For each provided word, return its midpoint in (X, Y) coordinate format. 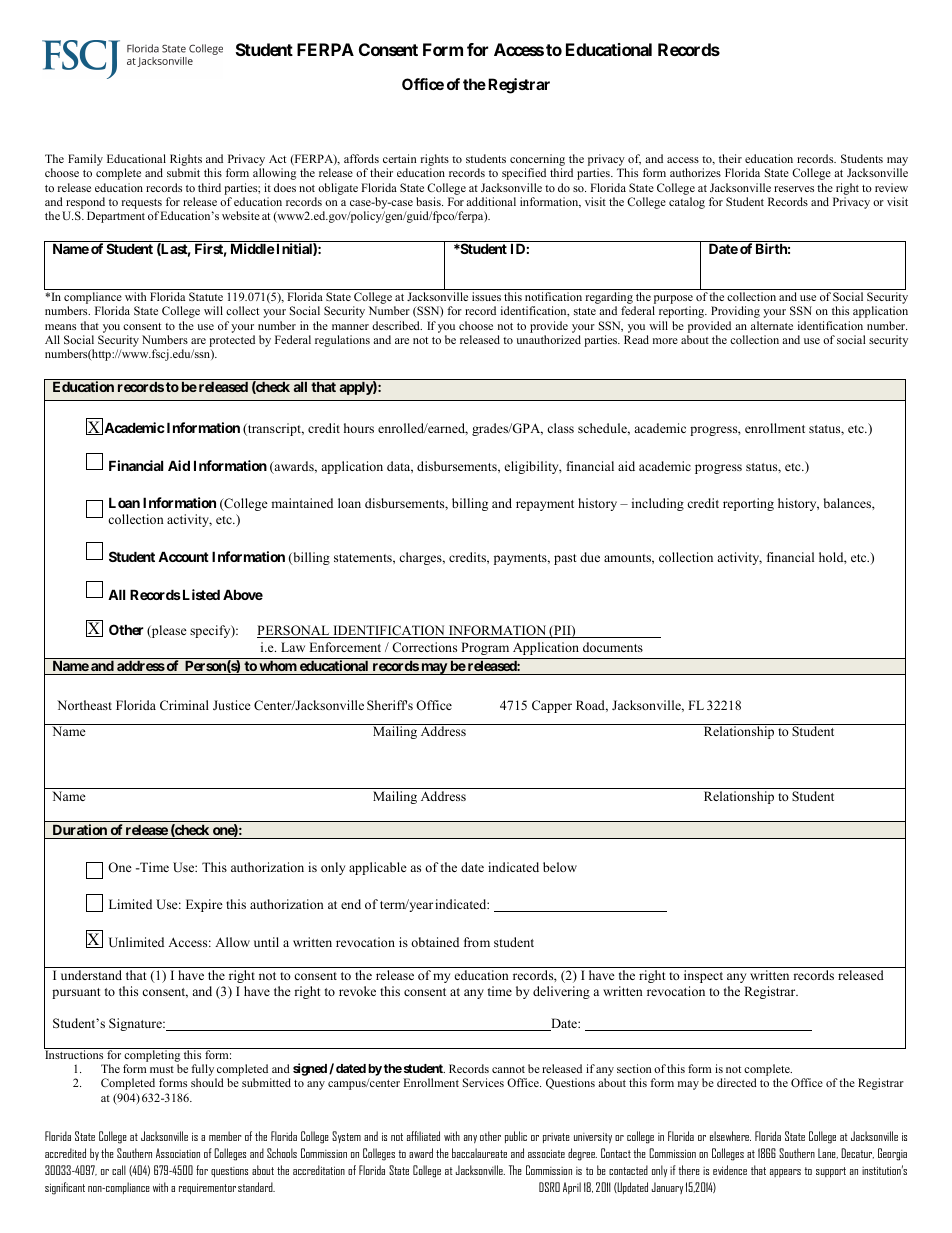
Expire (204, 905)
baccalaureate (479, 1153)
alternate (772, 325)
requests (143, 205)
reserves (794, 189)
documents (613, 647)
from (477, 942)
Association (178, 1153)
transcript (275, 429)
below (560, 867)
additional (491, 201)
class (560, 428)
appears (785, 1173)
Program (485, 648)
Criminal (184, 705)
